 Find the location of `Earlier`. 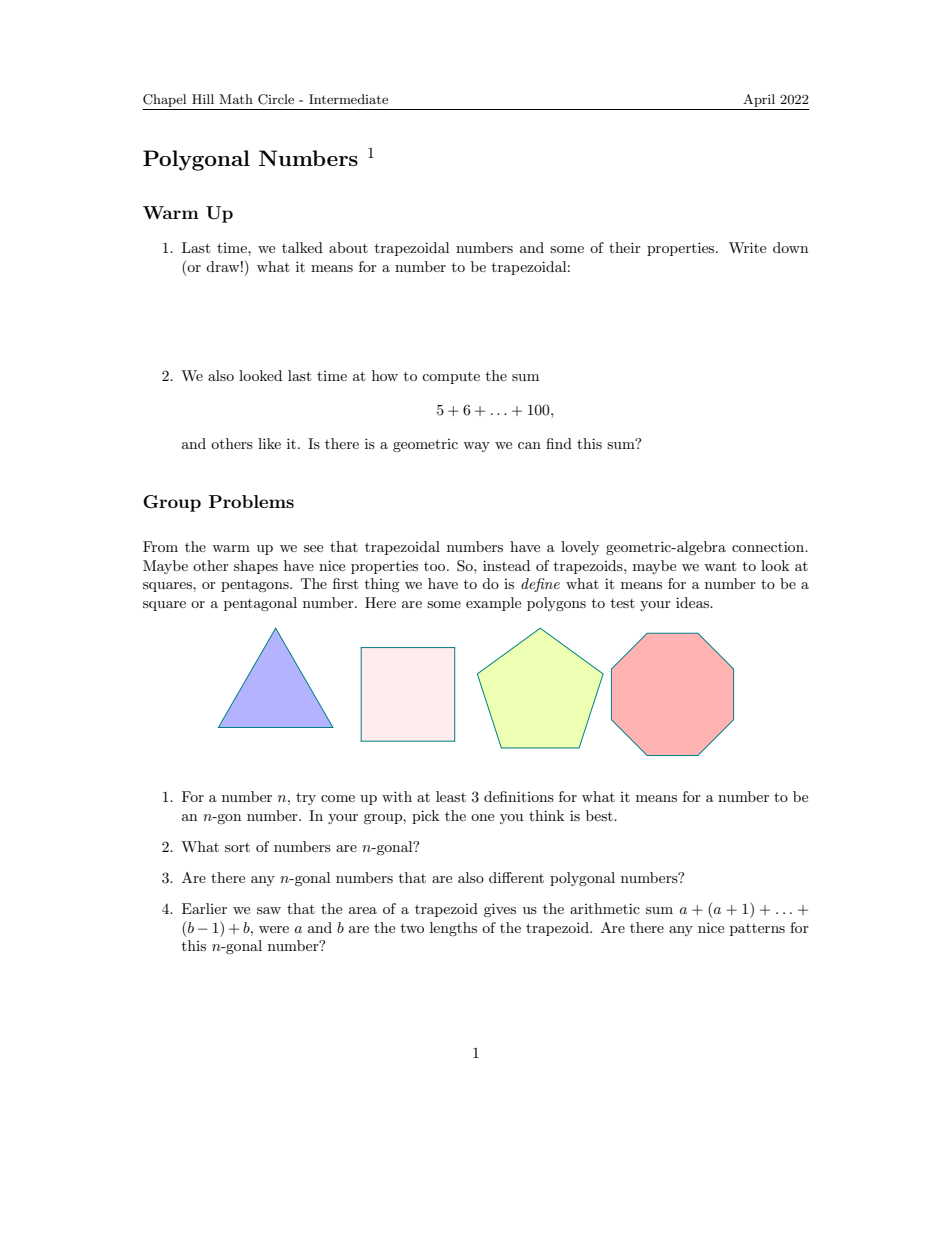

Earlier is located at coordinates (204, 908).
